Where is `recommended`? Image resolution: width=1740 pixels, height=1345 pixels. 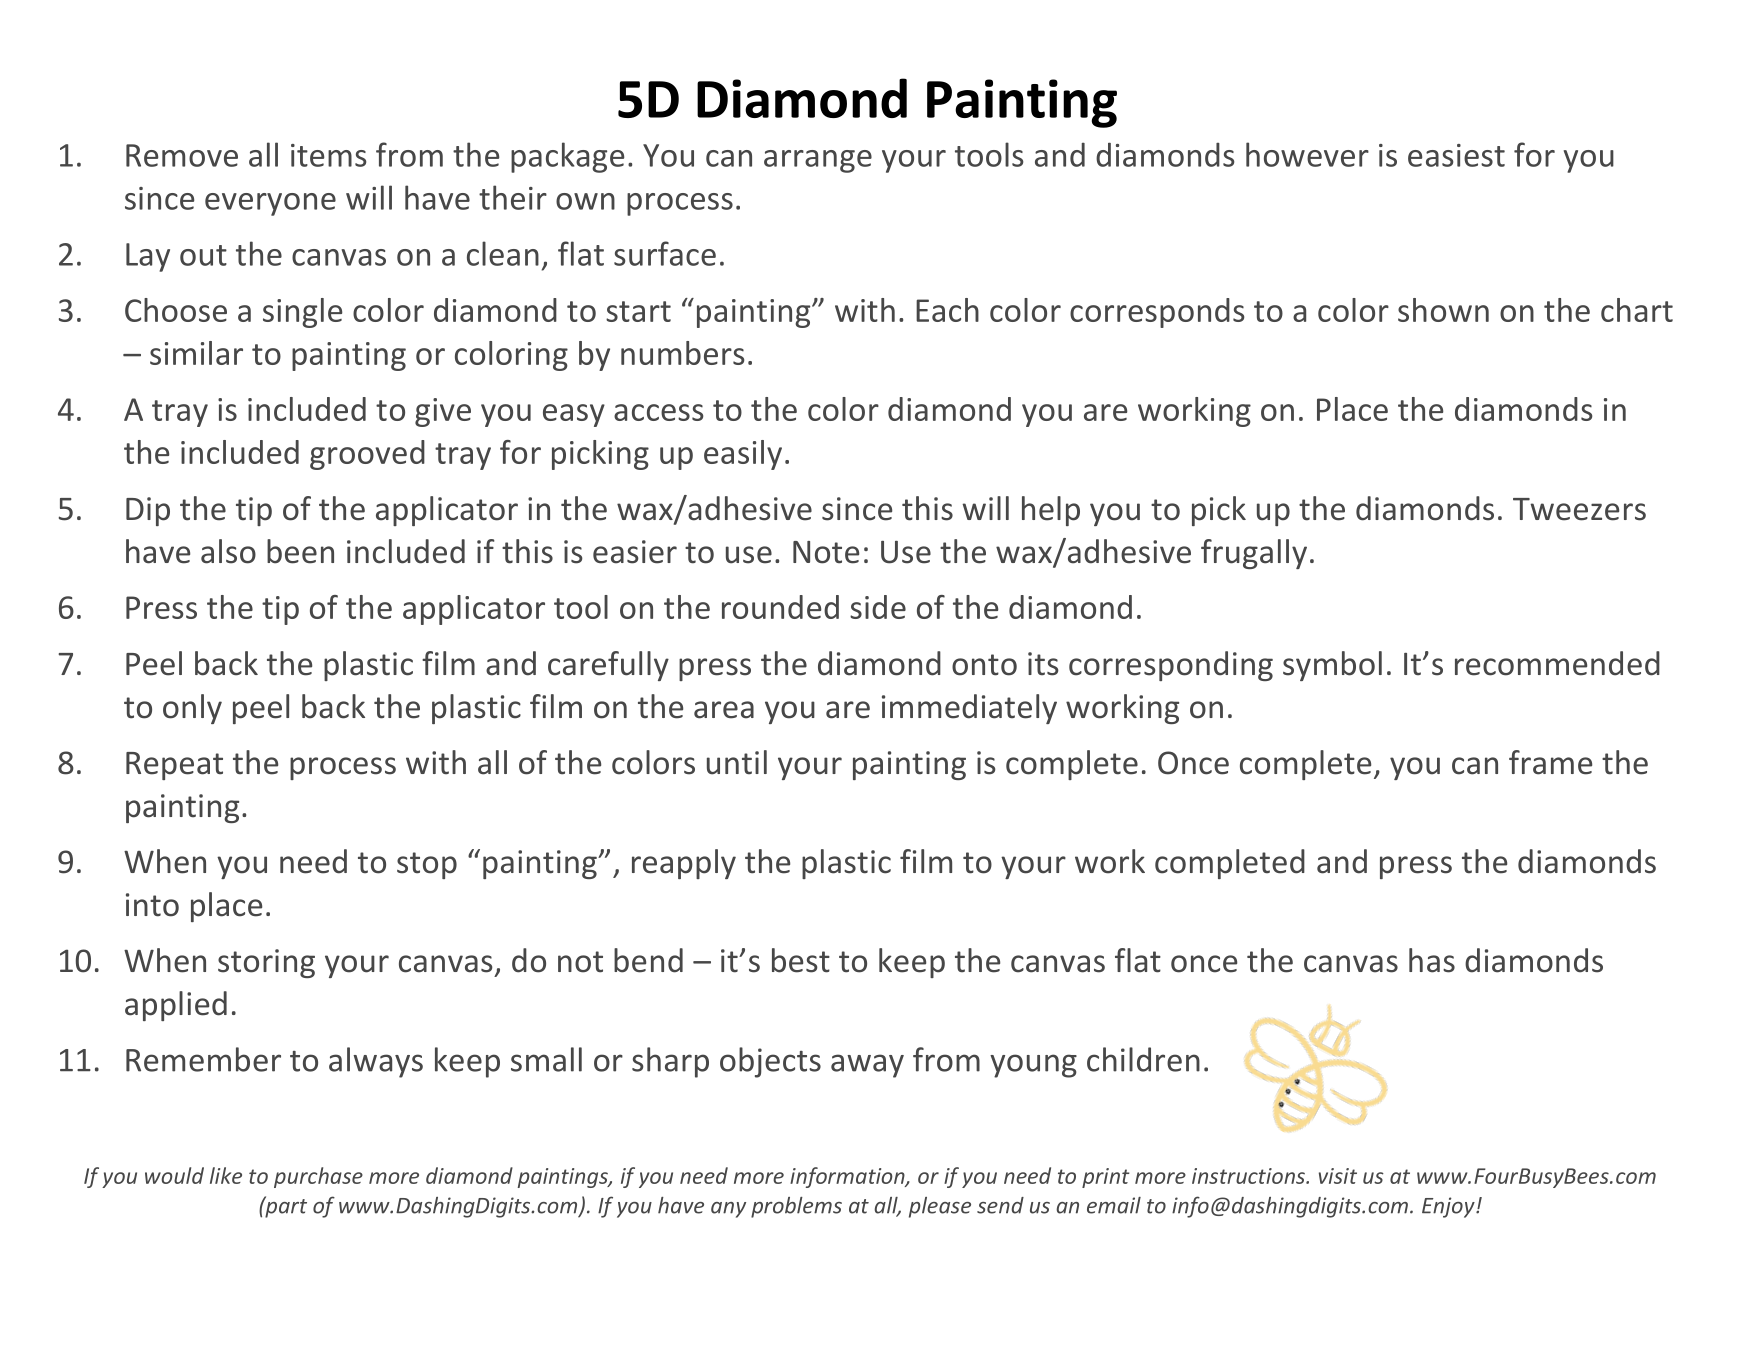 recommended is located at coordinates (1557, 663).
